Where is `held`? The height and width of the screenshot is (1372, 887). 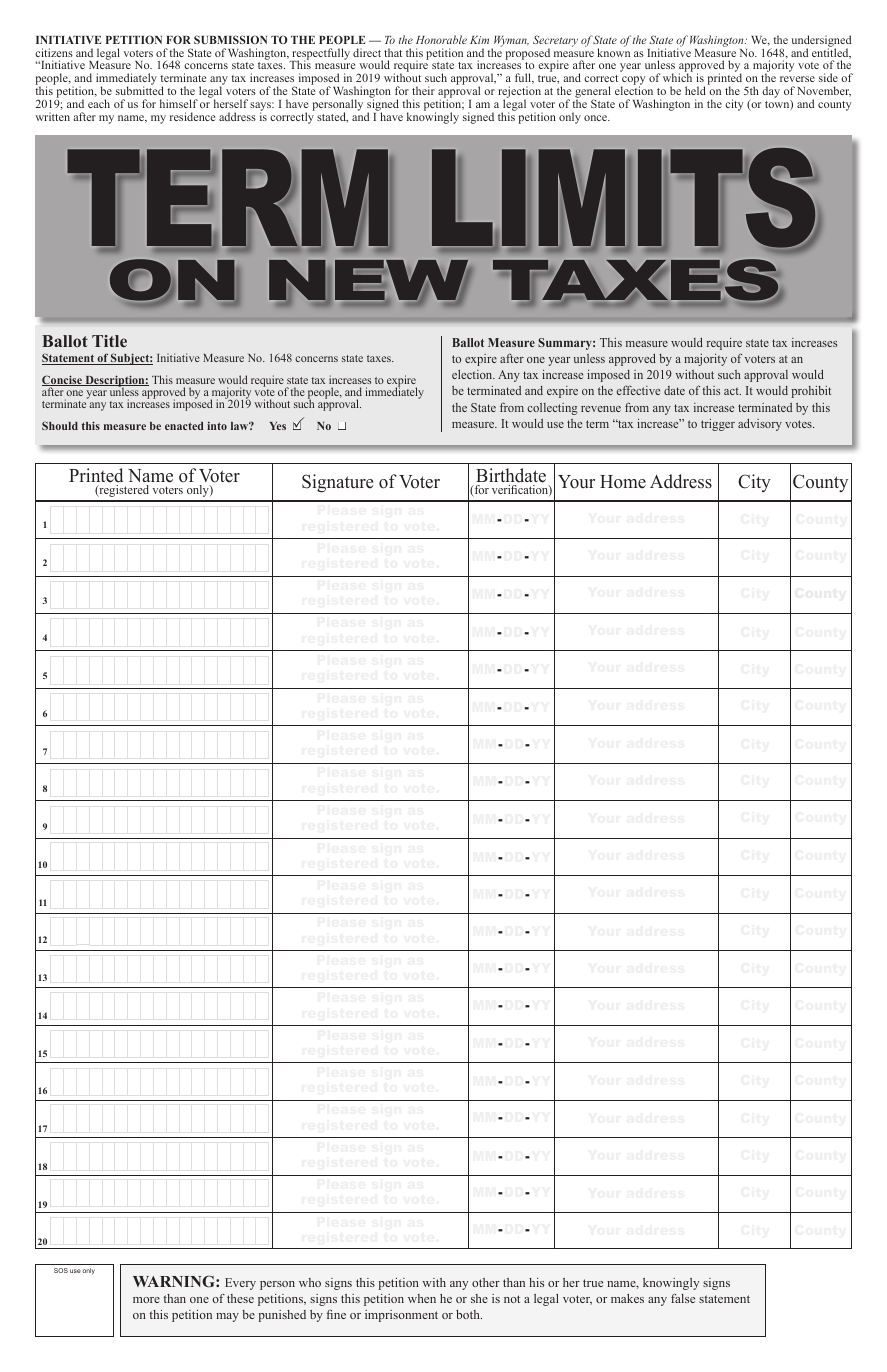
held is located at coordinates (695, 90).
